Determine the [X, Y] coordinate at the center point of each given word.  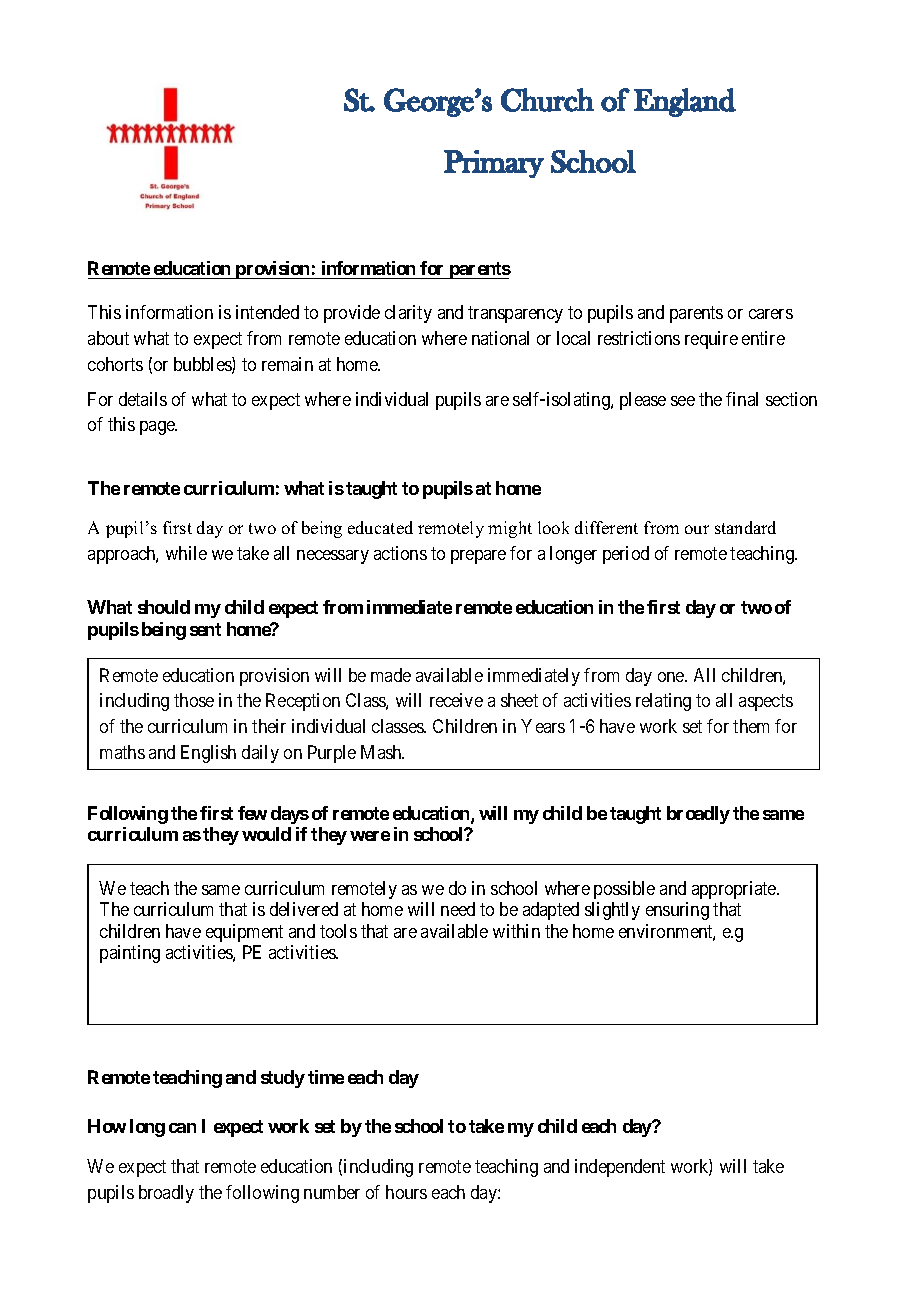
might [510, 529]
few [252, 813]
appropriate [735, 890]
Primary [494, 164]
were [370, 836]
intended [267, 312]
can [182, 1128]
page [158, 428]
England [685, 102]
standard [745, 527]
